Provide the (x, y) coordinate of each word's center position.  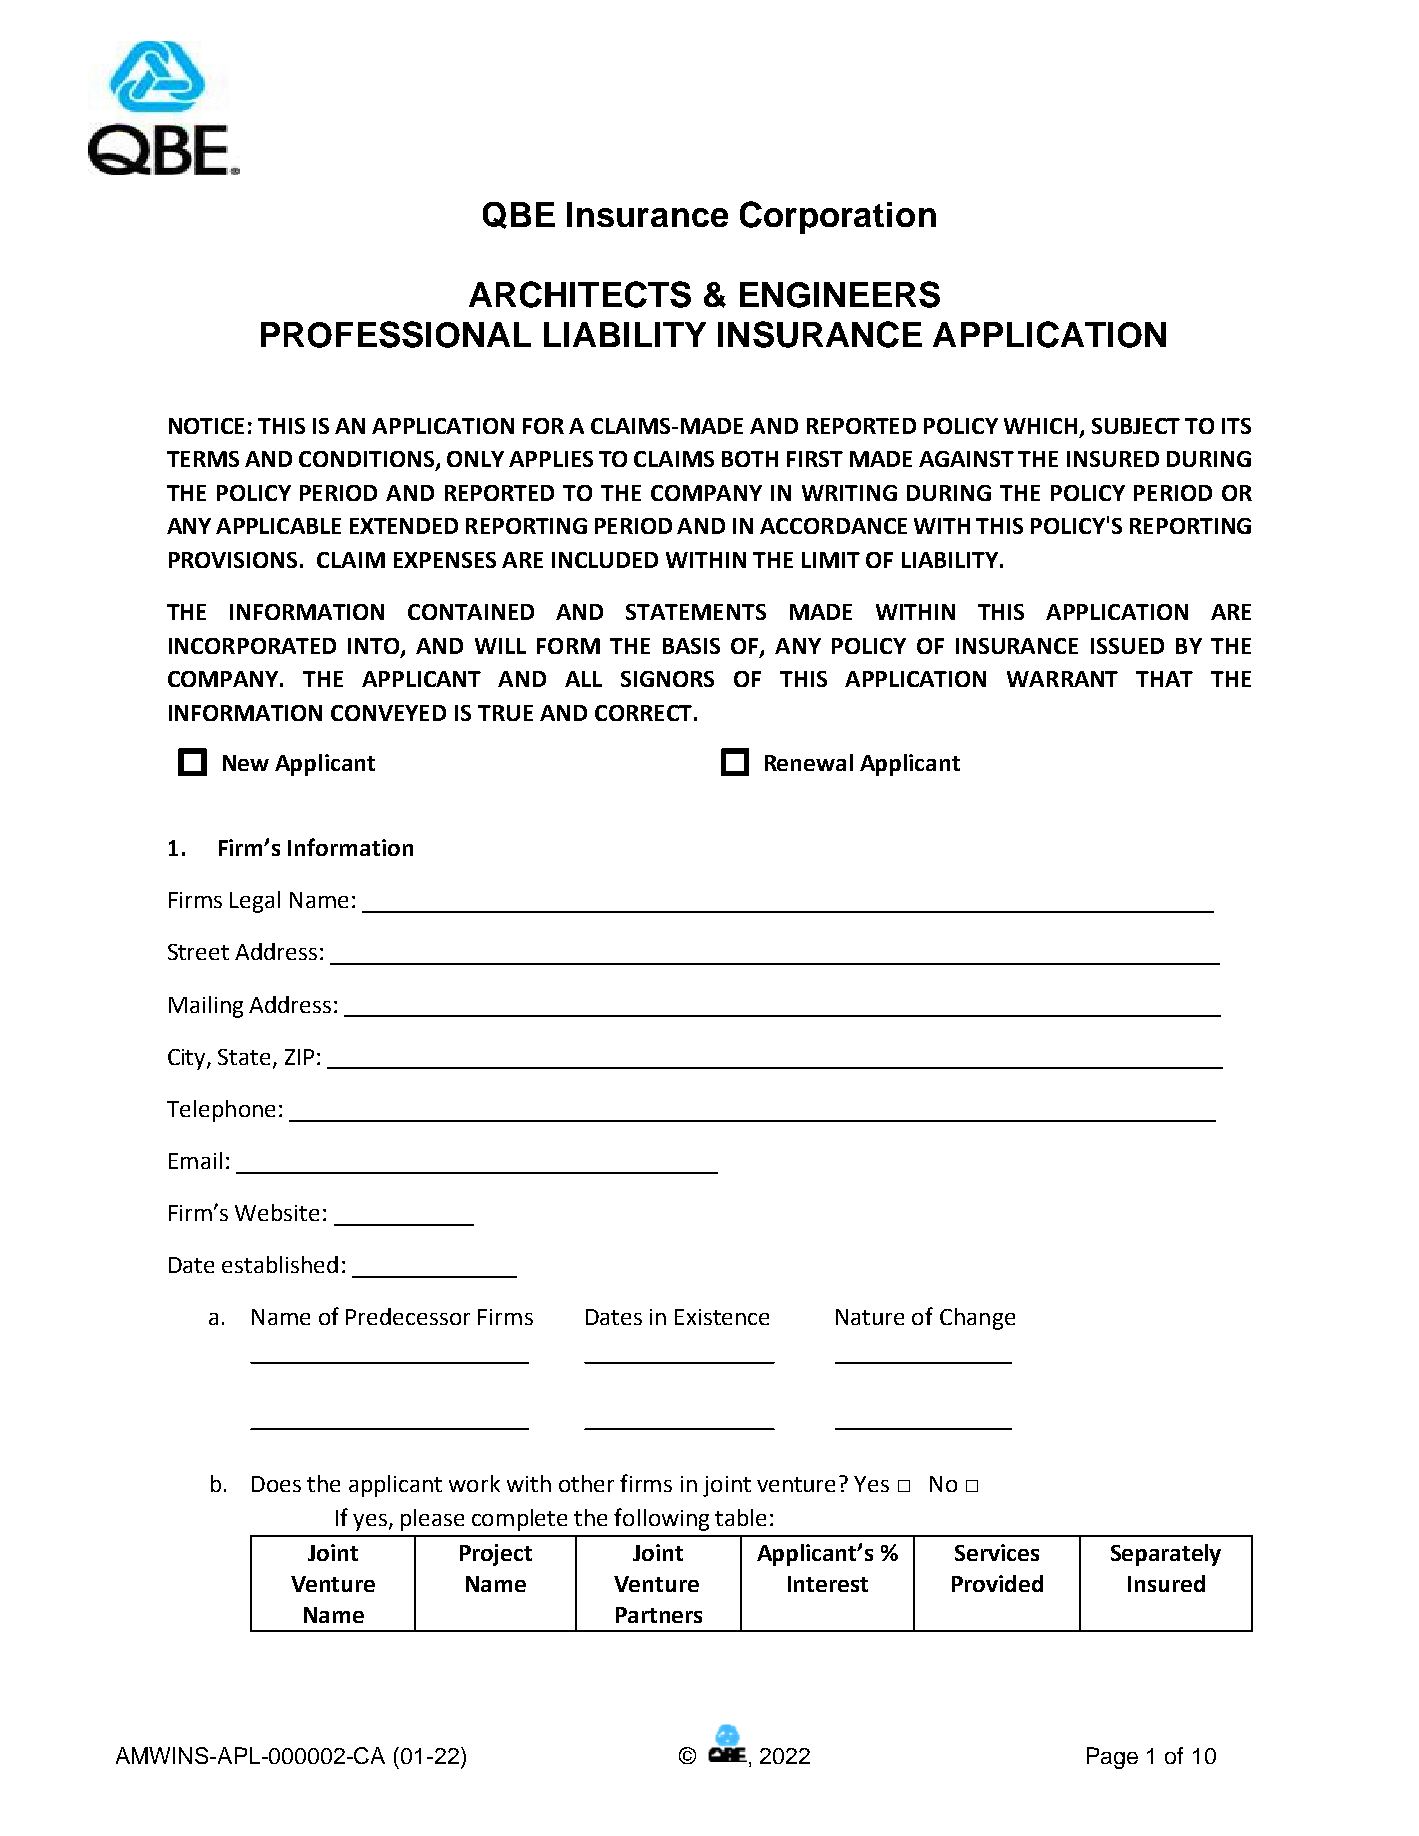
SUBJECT (1136, 426)
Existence (722, 1317)
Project (496, 1555)
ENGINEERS (840, 294)
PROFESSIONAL (396, 334)
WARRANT (1062, 679)
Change (977, 1319)
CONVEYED (388, 713)
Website (277, 1212)
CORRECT (643, 713)
